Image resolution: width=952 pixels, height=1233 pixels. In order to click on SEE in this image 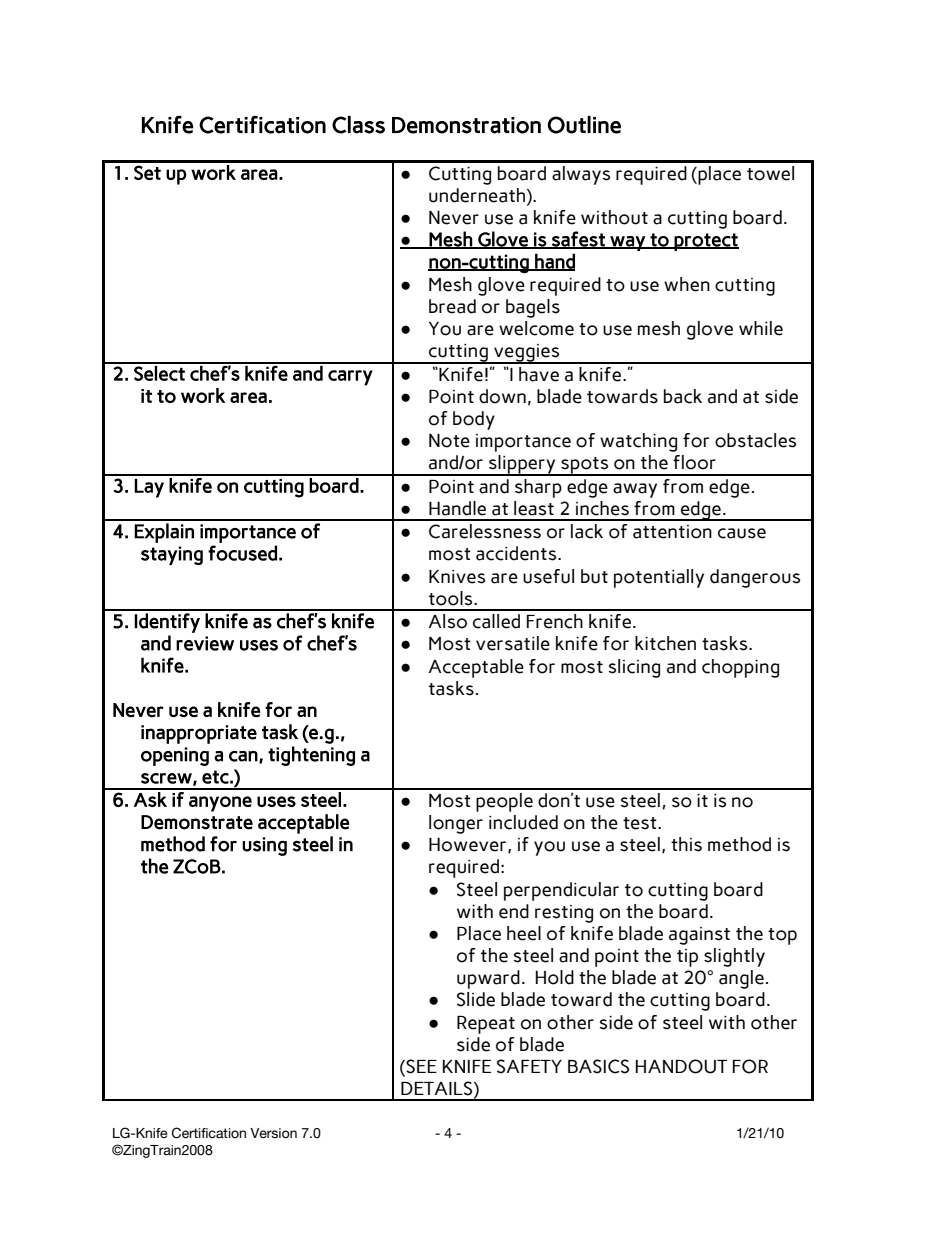, I will do `click(420, 1067)`.
